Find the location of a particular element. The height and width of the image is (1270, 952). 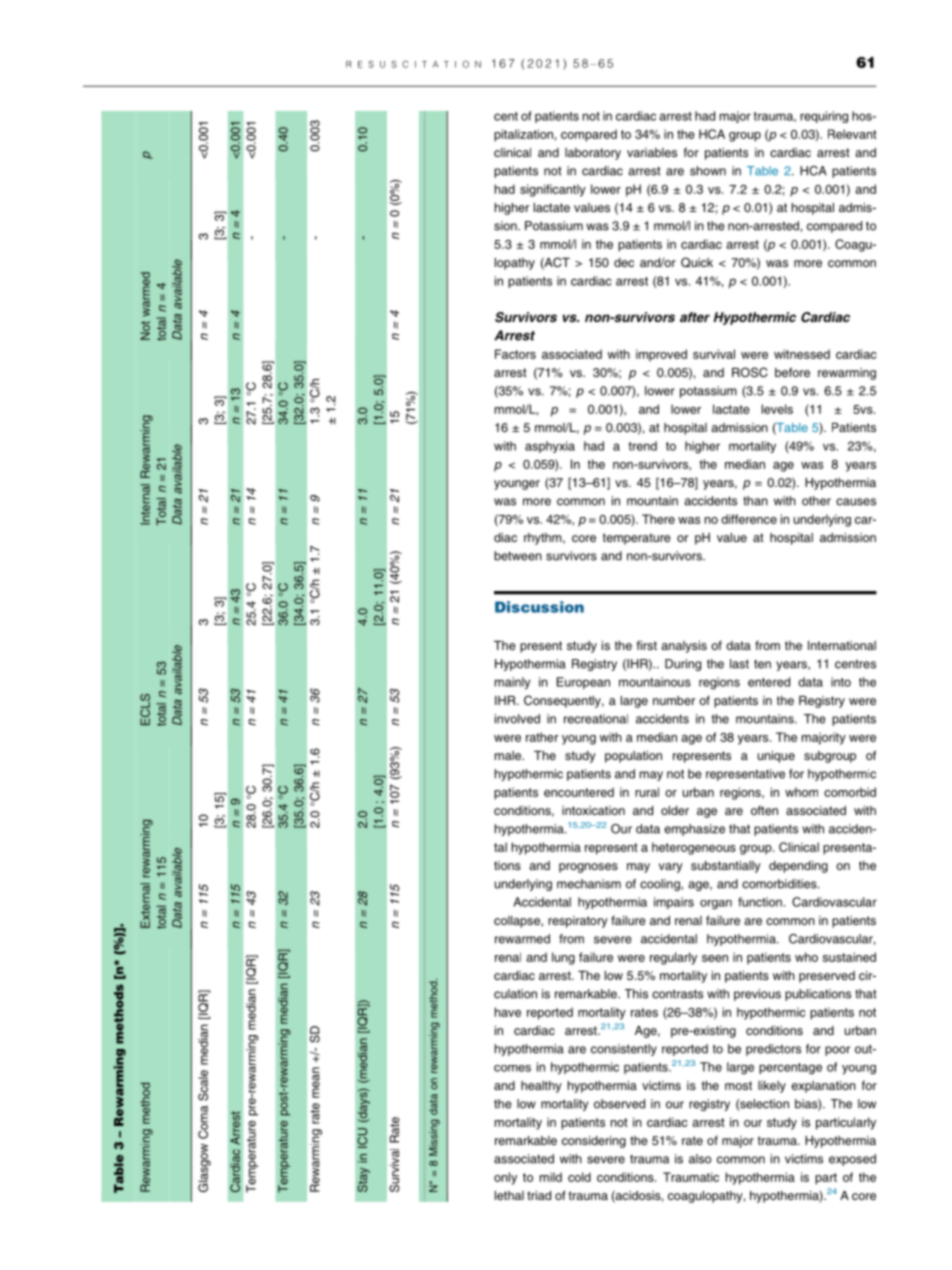

impairs is located at coordinates (674, 903).
